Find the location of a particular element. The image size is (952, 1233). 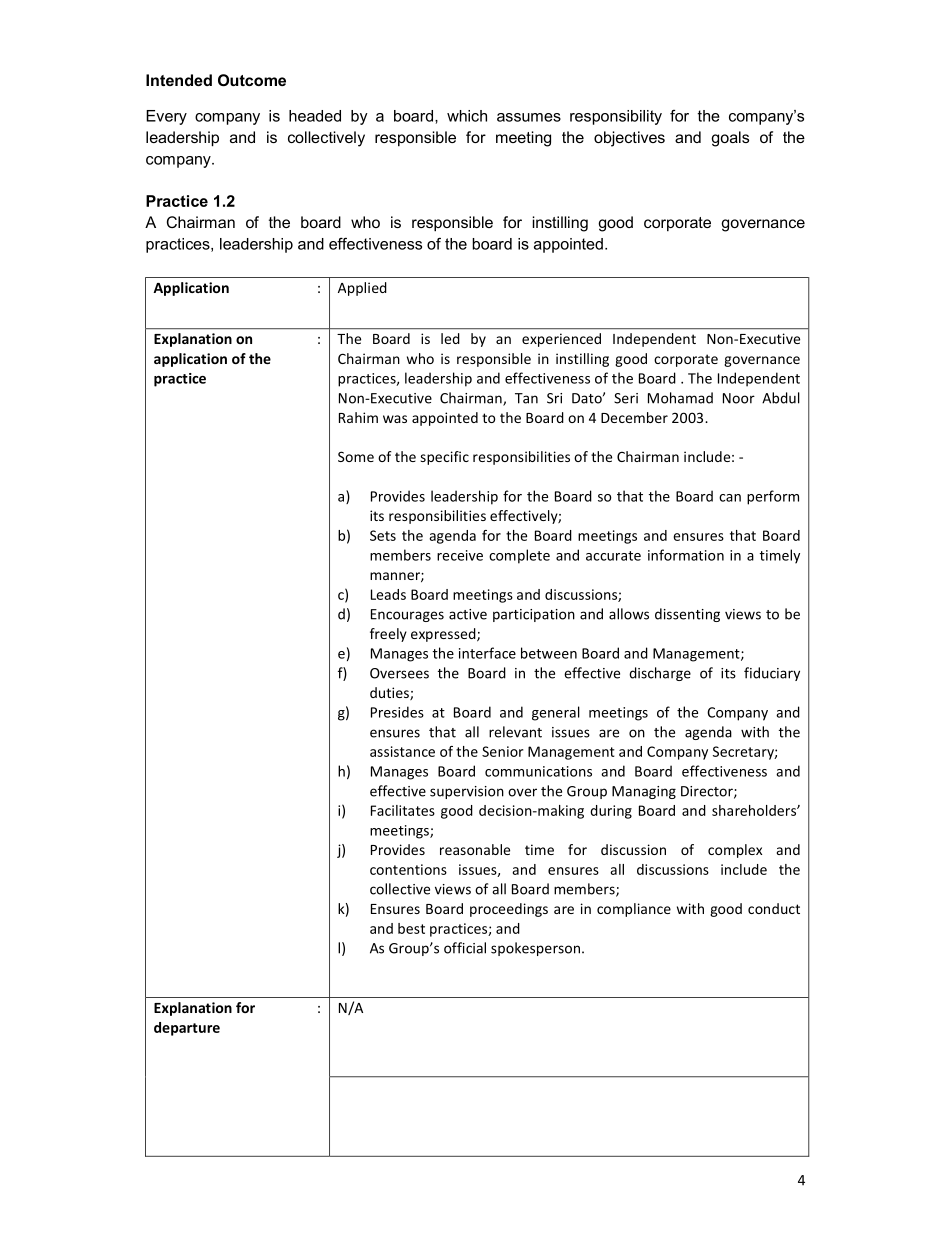

Sets is located at coordinates (383, 535).
